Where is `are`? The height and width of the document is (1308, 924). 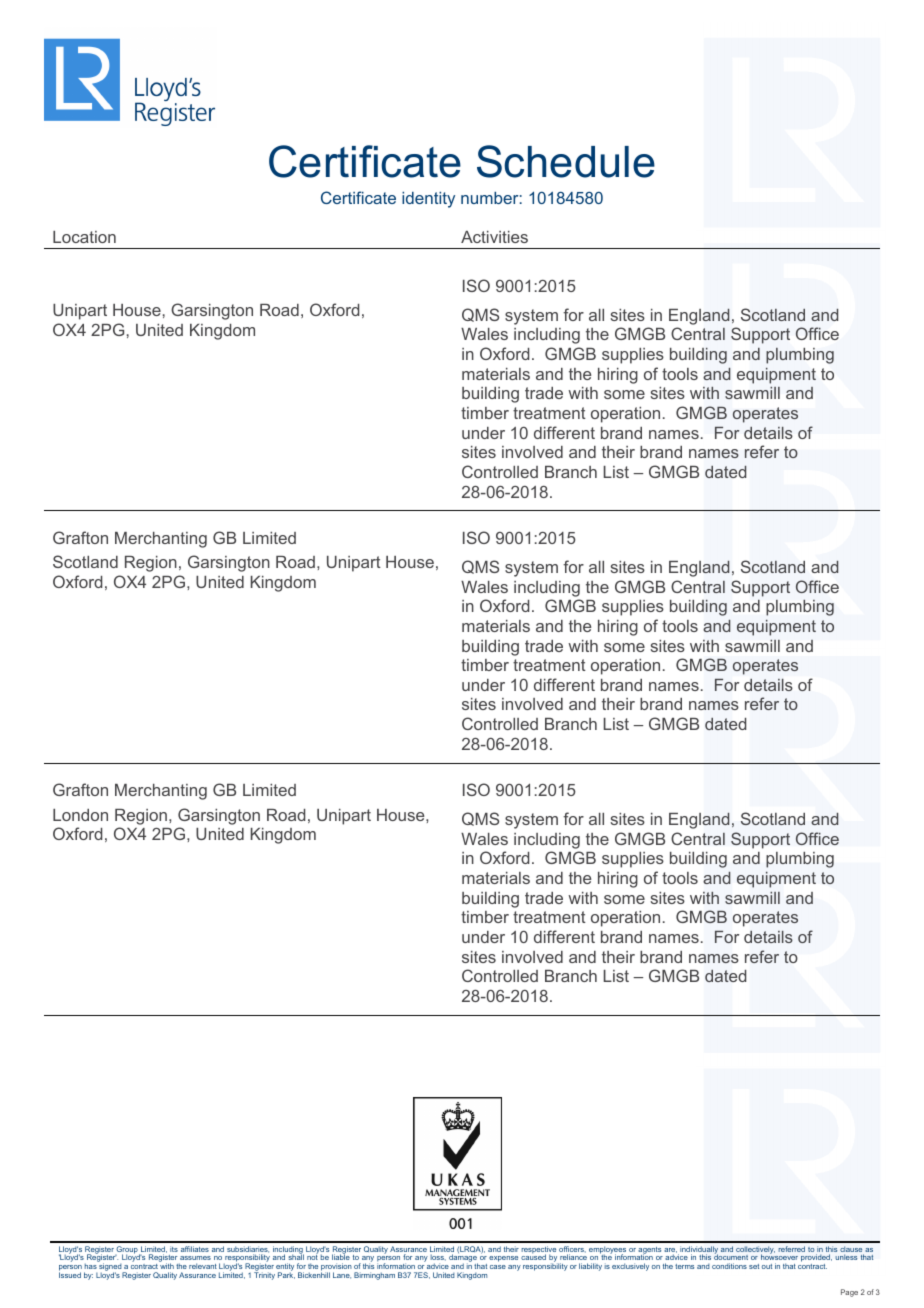 are is located at coordinates (670, 1251).
